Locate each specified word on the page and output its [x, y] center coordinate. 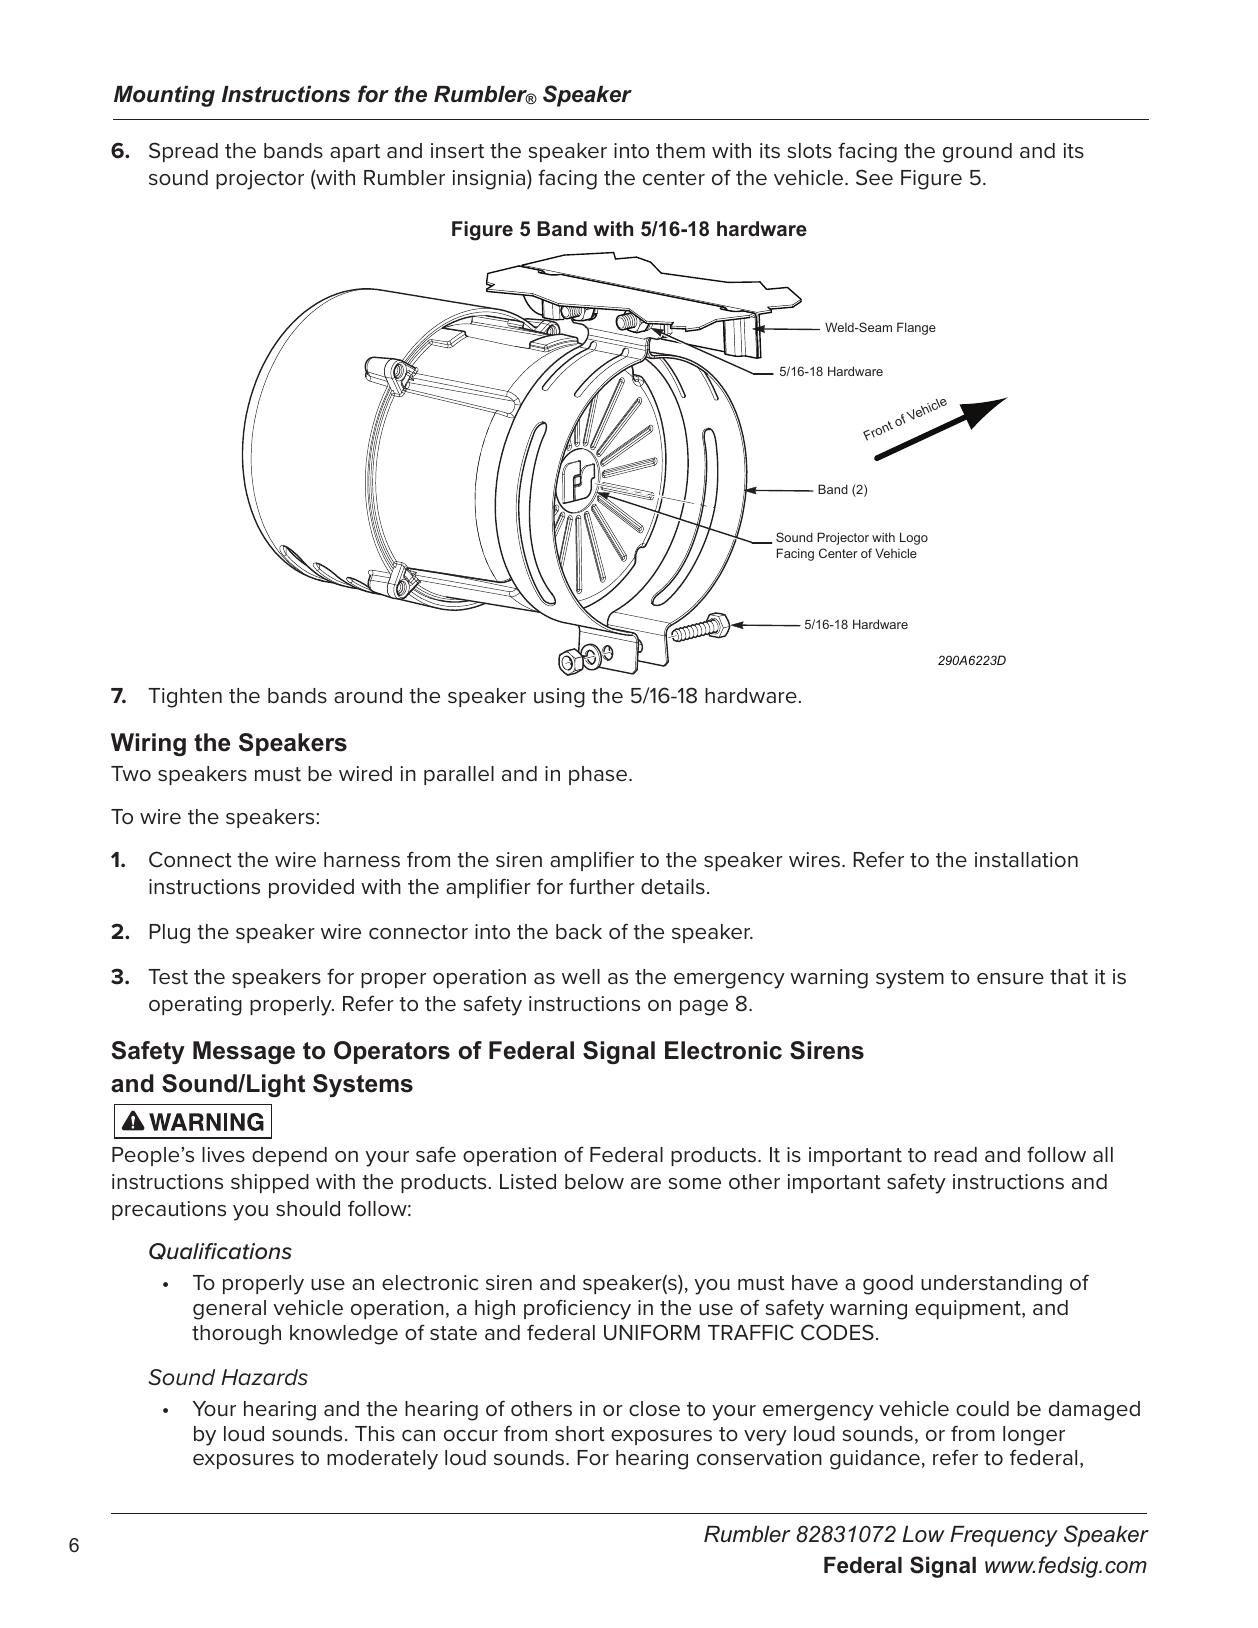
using [559, 698]
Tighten [185, 698]
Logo [914, 538]
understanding [991, 1285]
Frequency [1004, 1536]
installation [1026, 860]
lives [223, 1155]
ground [977, 153]
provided [311, 888]
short [580, 1434]
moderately [382, 1460]
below [594, 1182]
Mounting [164, 96]
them [680, 151]
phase [599, 775]
